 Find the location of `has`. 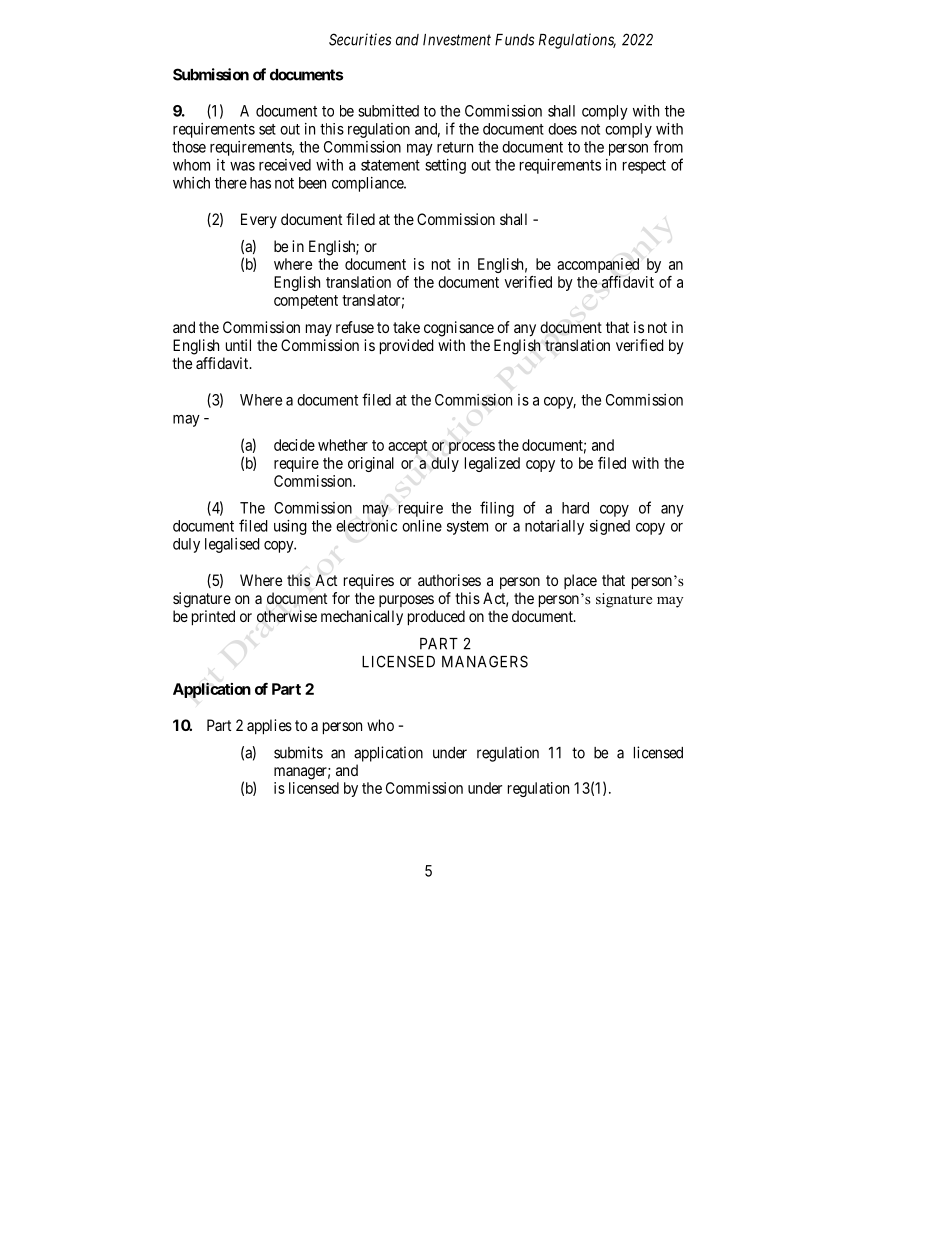

has is located at coordinates (260, 183).
